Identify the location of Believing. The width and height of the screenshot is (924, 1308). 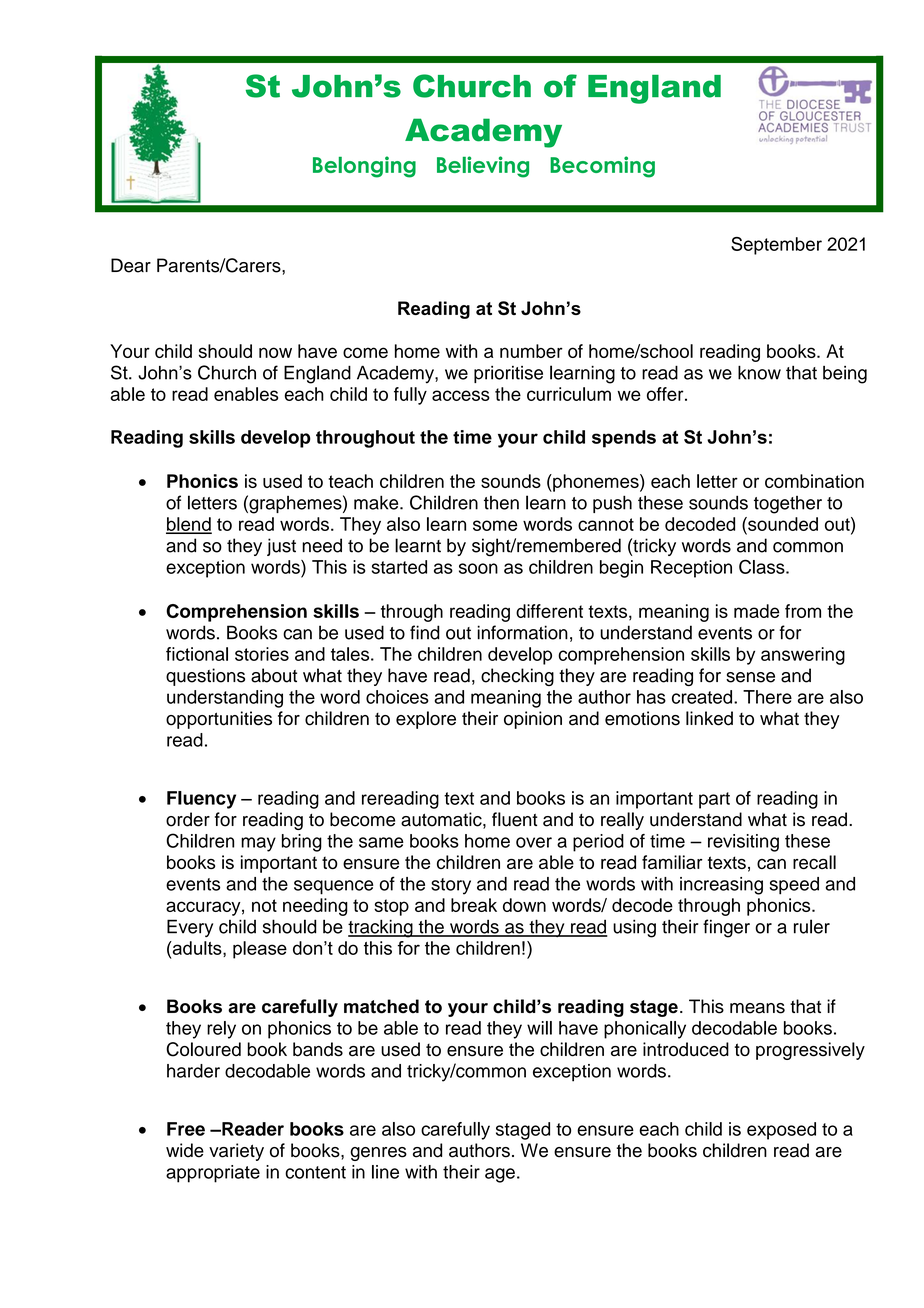
(483, 167).
